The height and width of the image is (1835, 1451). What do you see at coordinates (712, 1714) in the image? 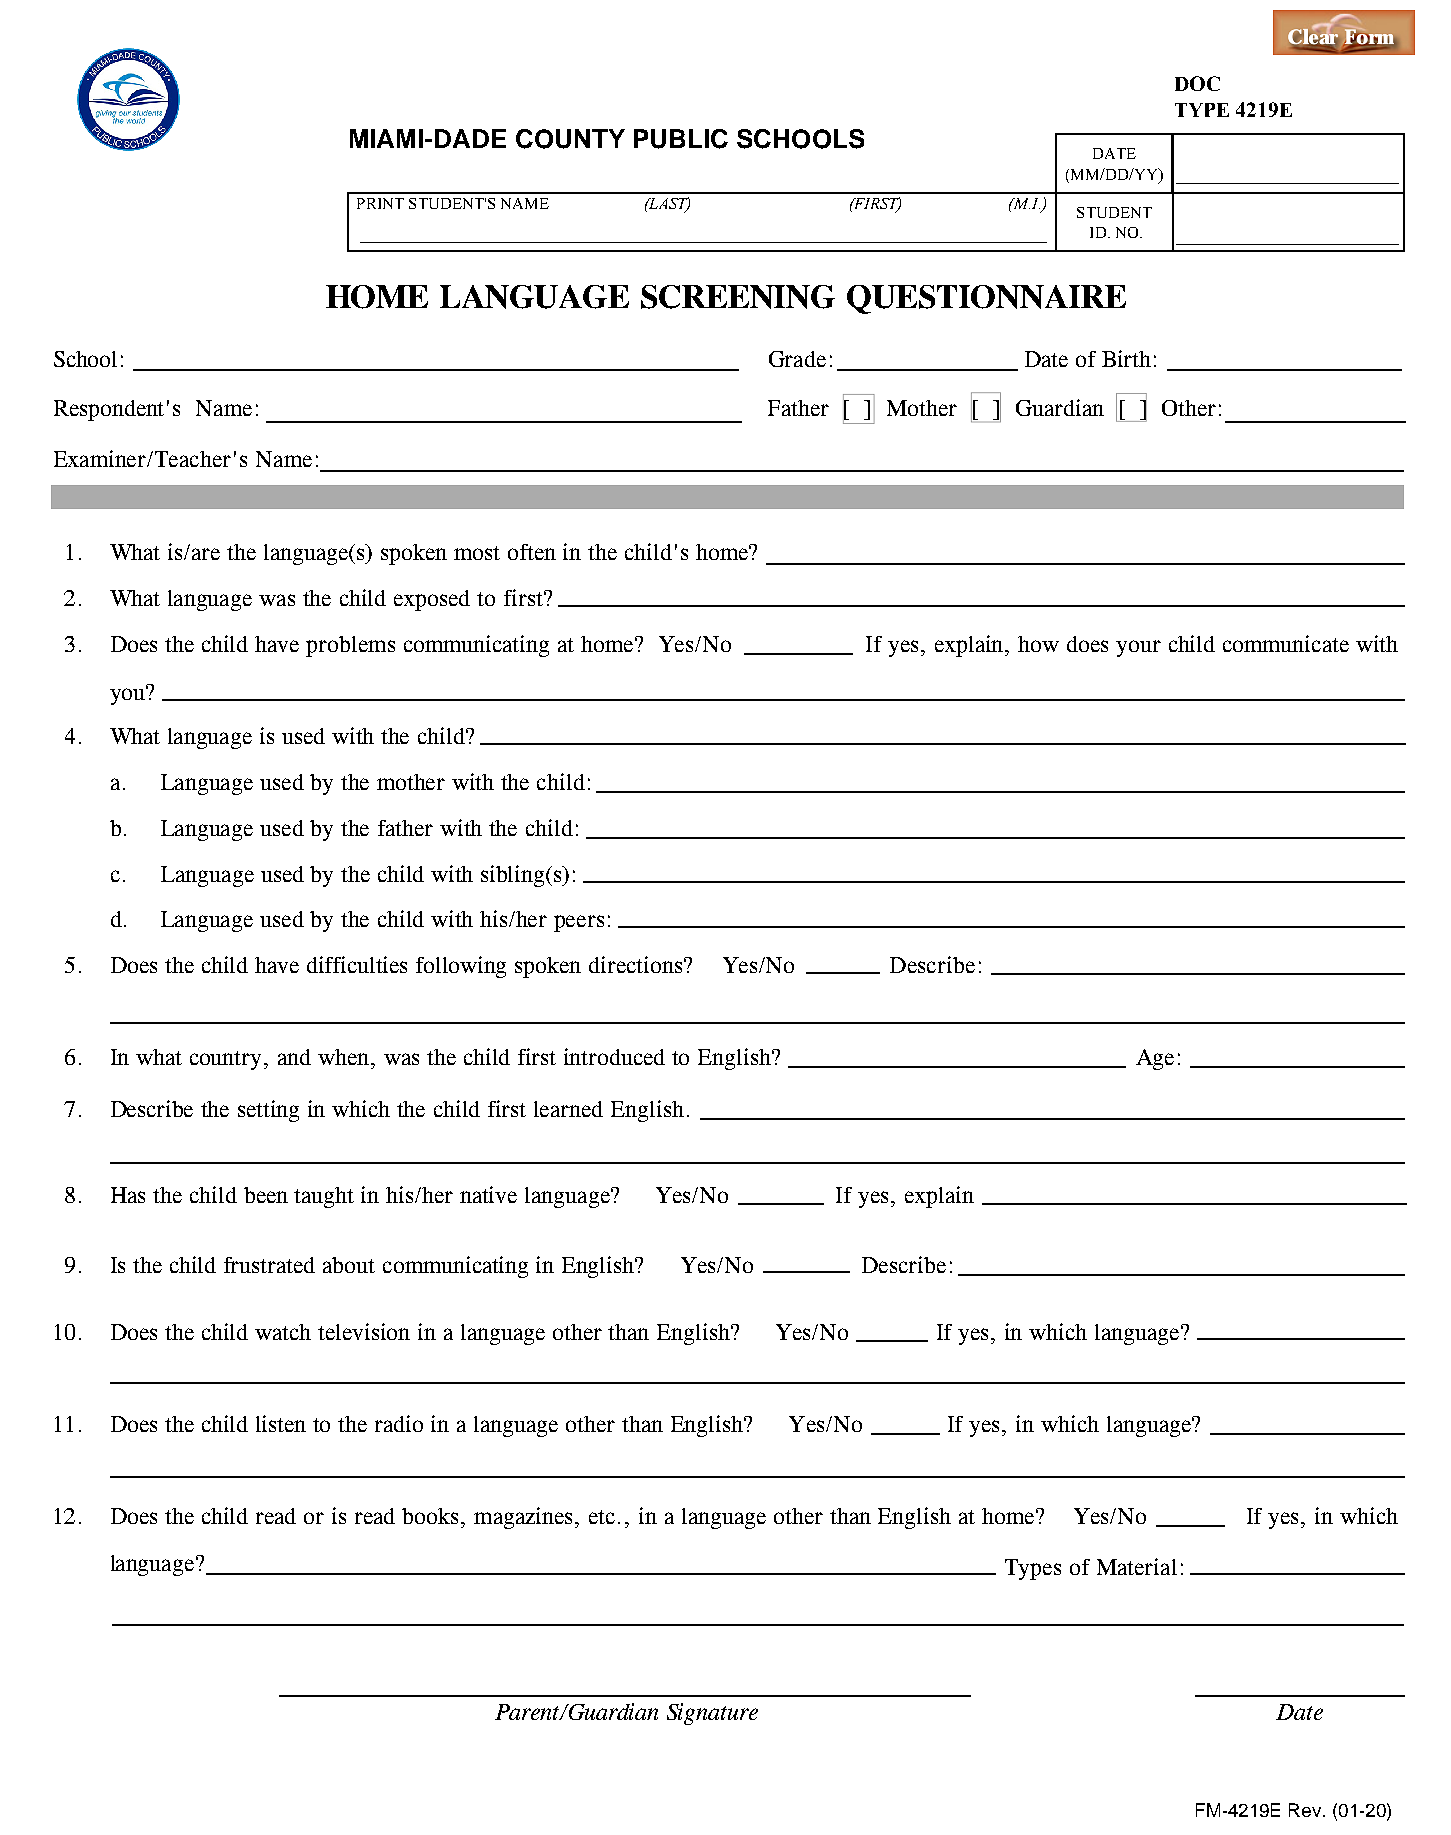
I see `Signature` at bounding box center [712, 1714].
